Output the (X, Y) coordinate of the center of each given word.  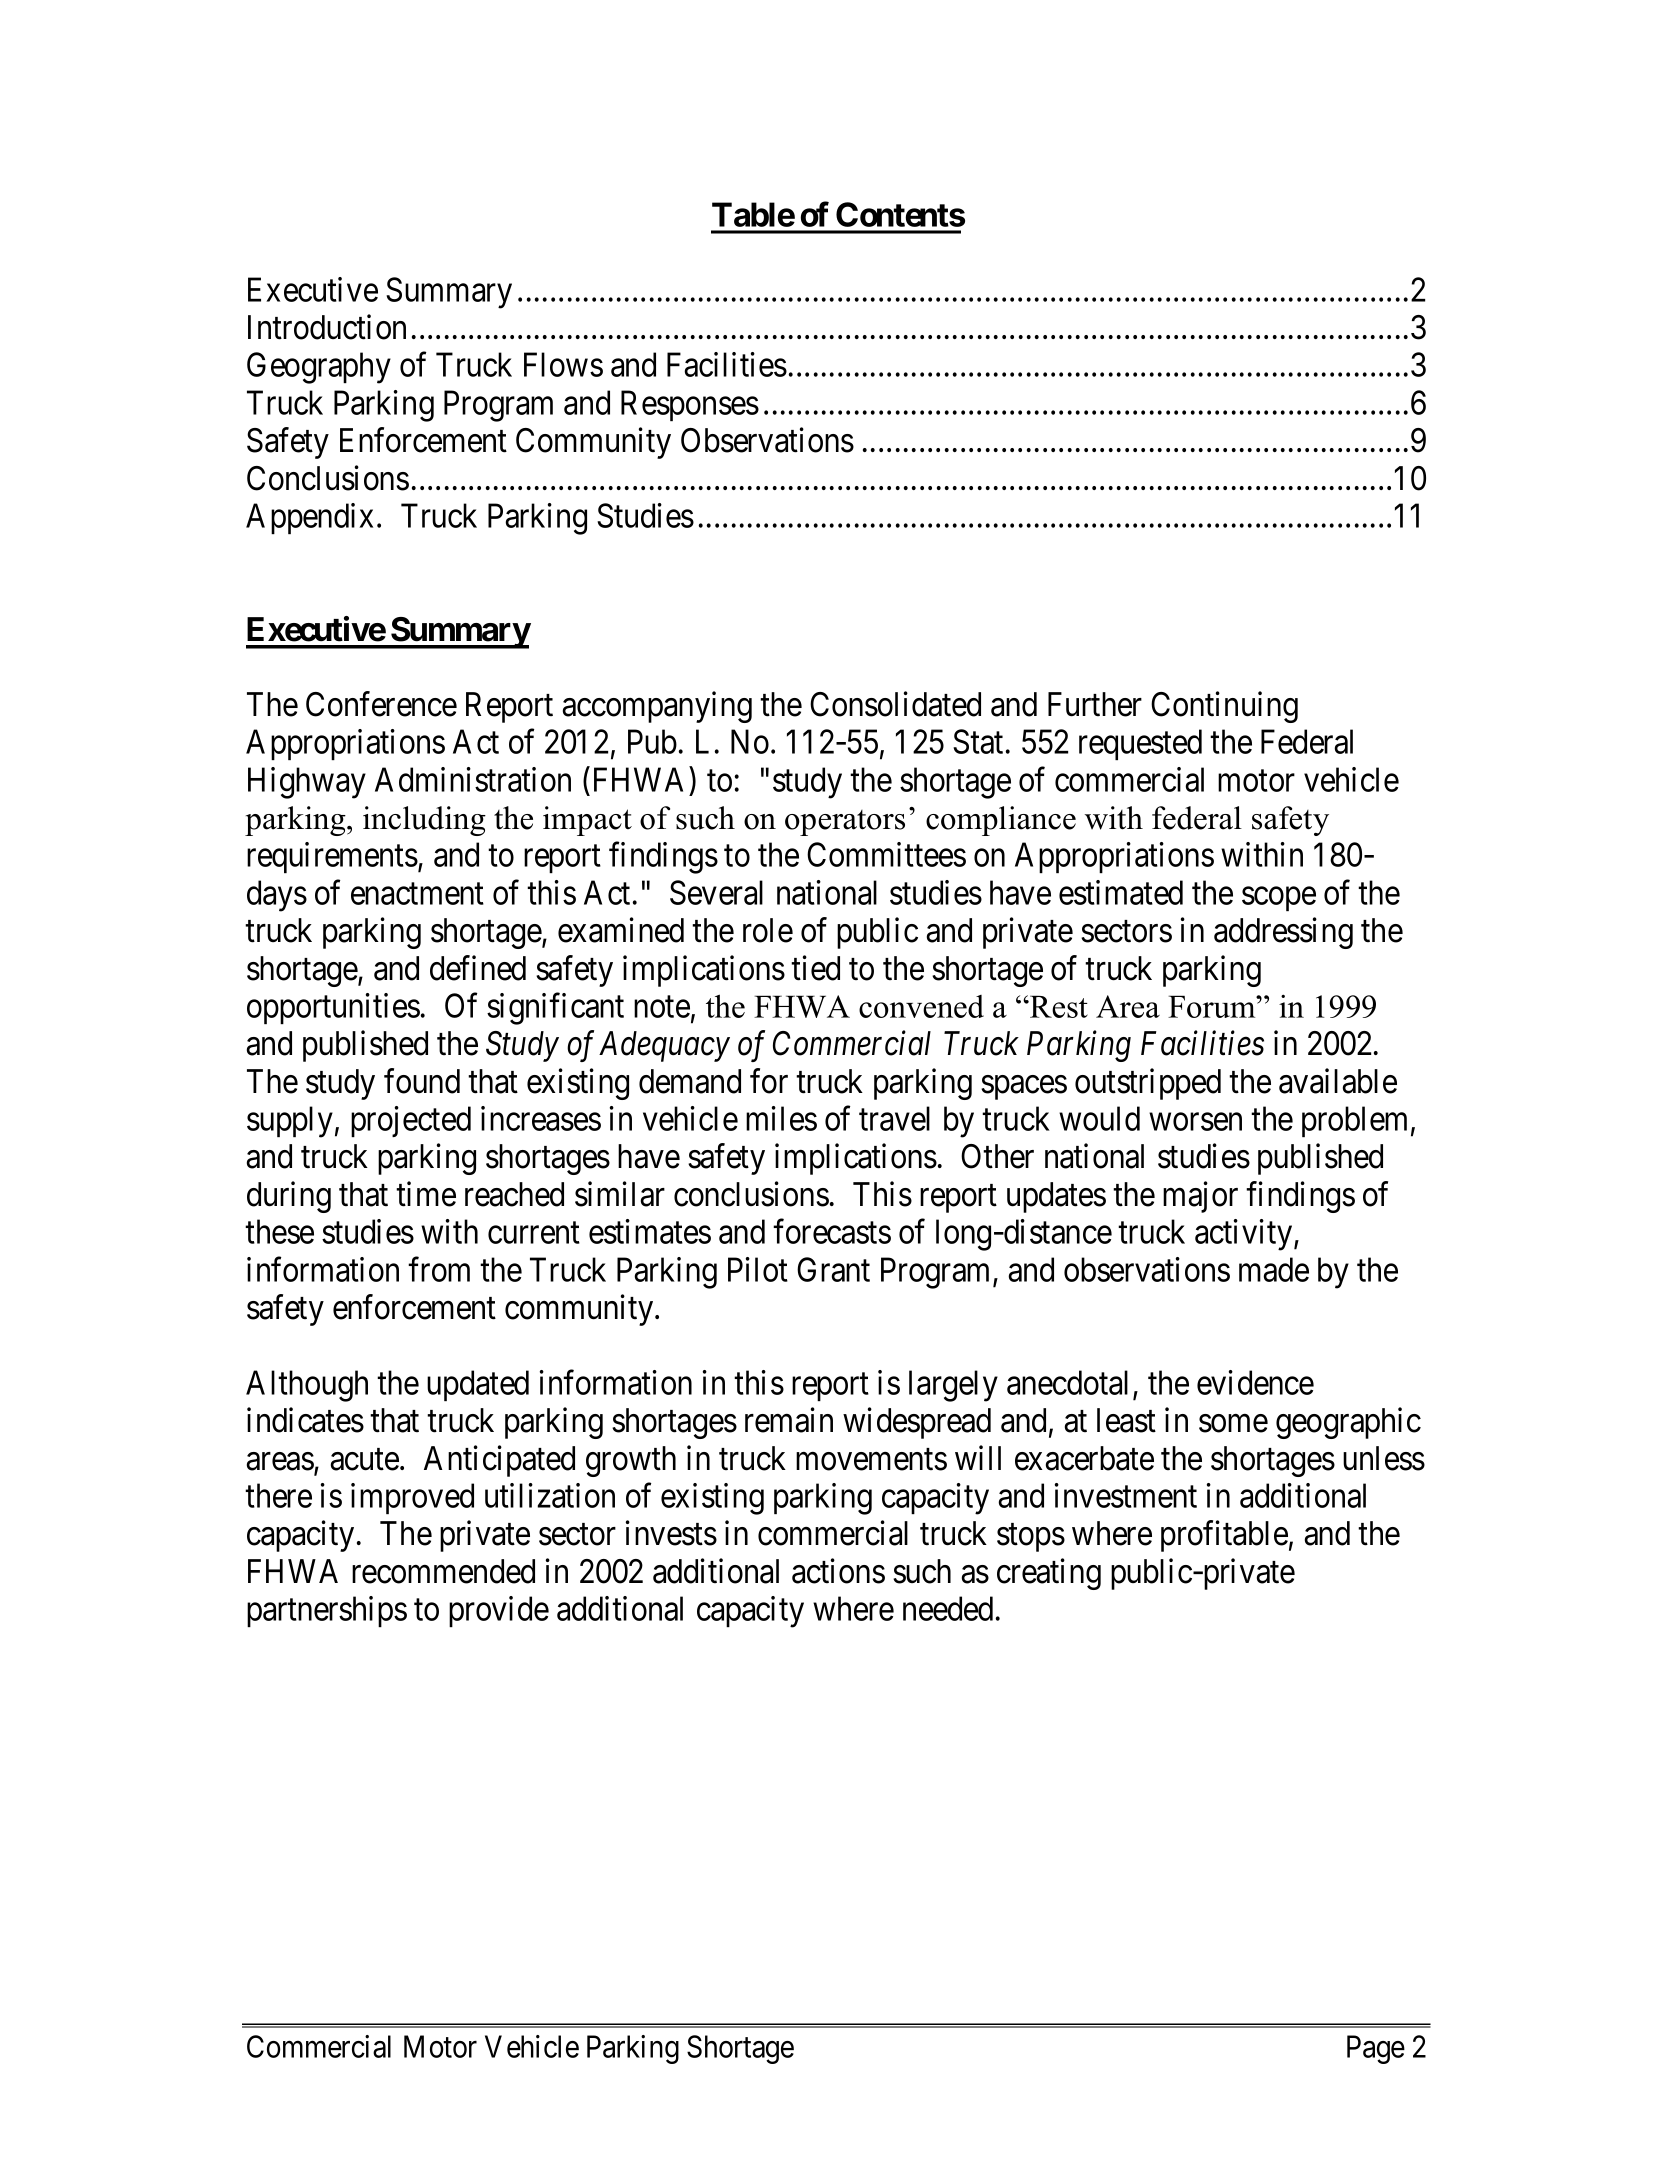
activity (1245, 1235)
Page (1376, 2049)
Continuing (1224, 707)
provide (499, 1611)
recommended (443, 1571)
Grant (833, 1269)
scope (1279, 899)
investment (1126, 1495)
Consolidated (895, 704)
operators (845, 823)
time (426, 1194)
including (424, 821)
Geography (319, 368)
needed (948, 1608)
